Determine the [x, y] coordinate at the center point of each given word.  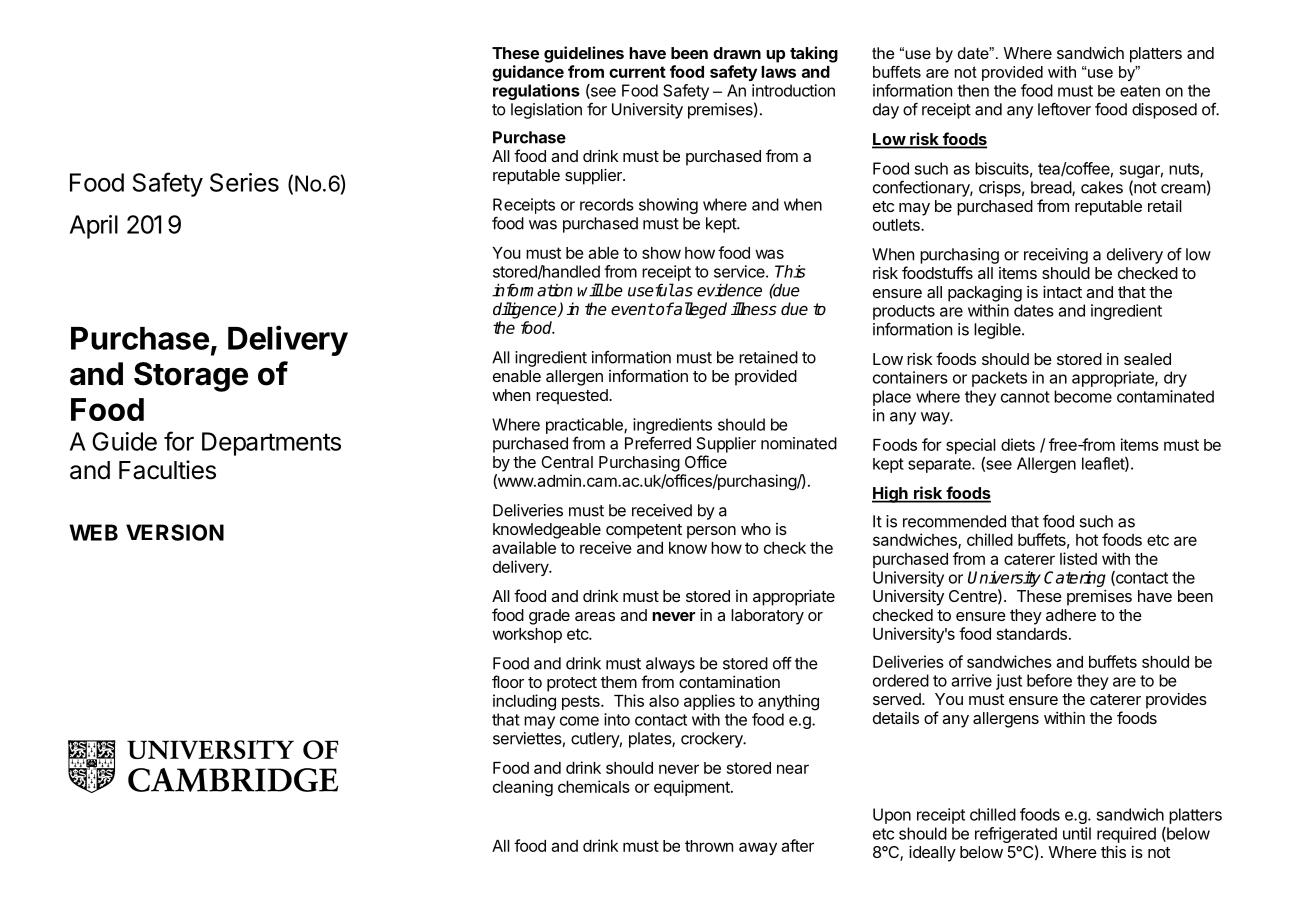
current [637, 72]
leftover [1064, 109]
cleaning [523, 788]
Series [244, 182]
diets [1018, 444]
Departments [271, 444]
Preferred [658, 443]
